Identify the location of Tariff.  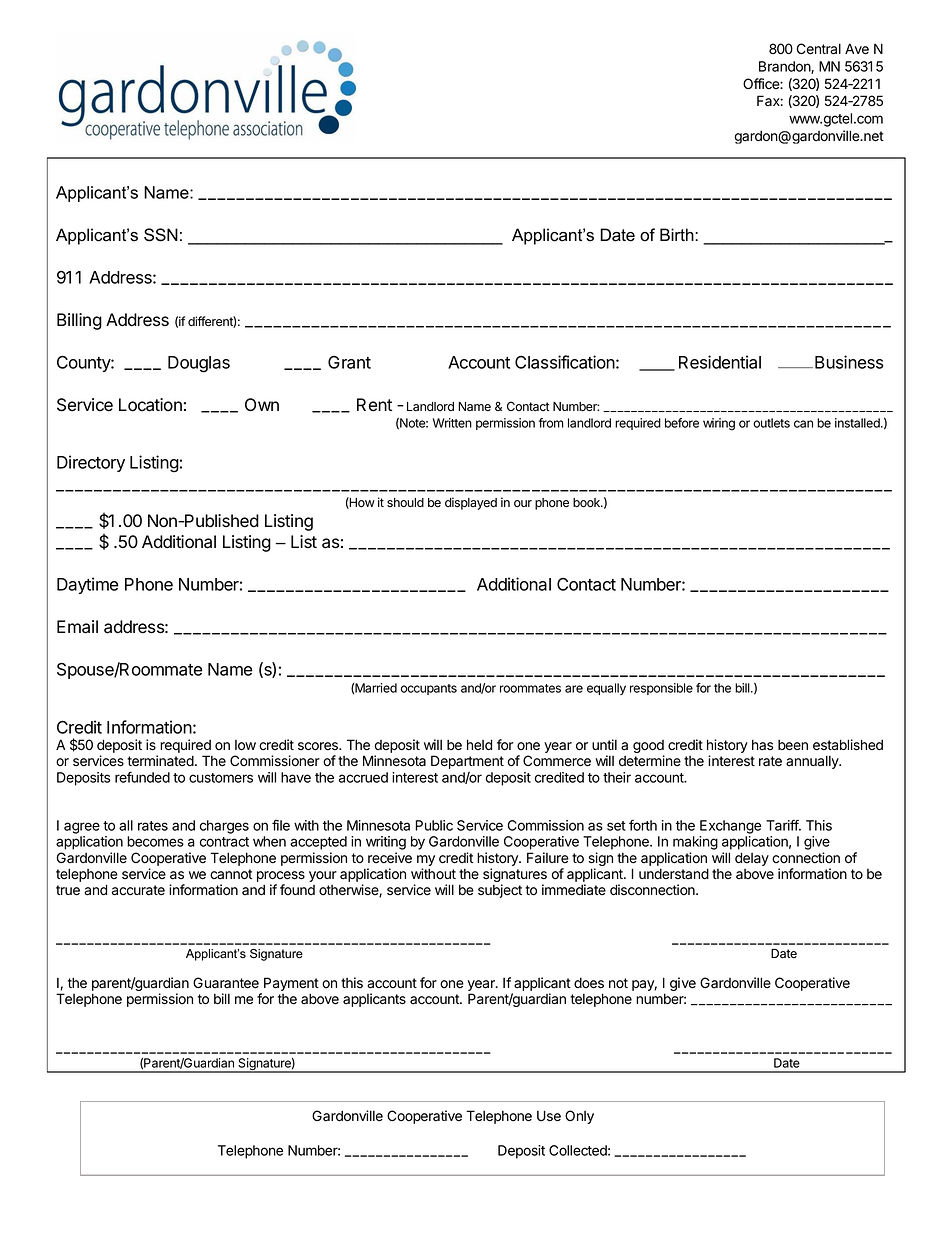
(783, 825).
